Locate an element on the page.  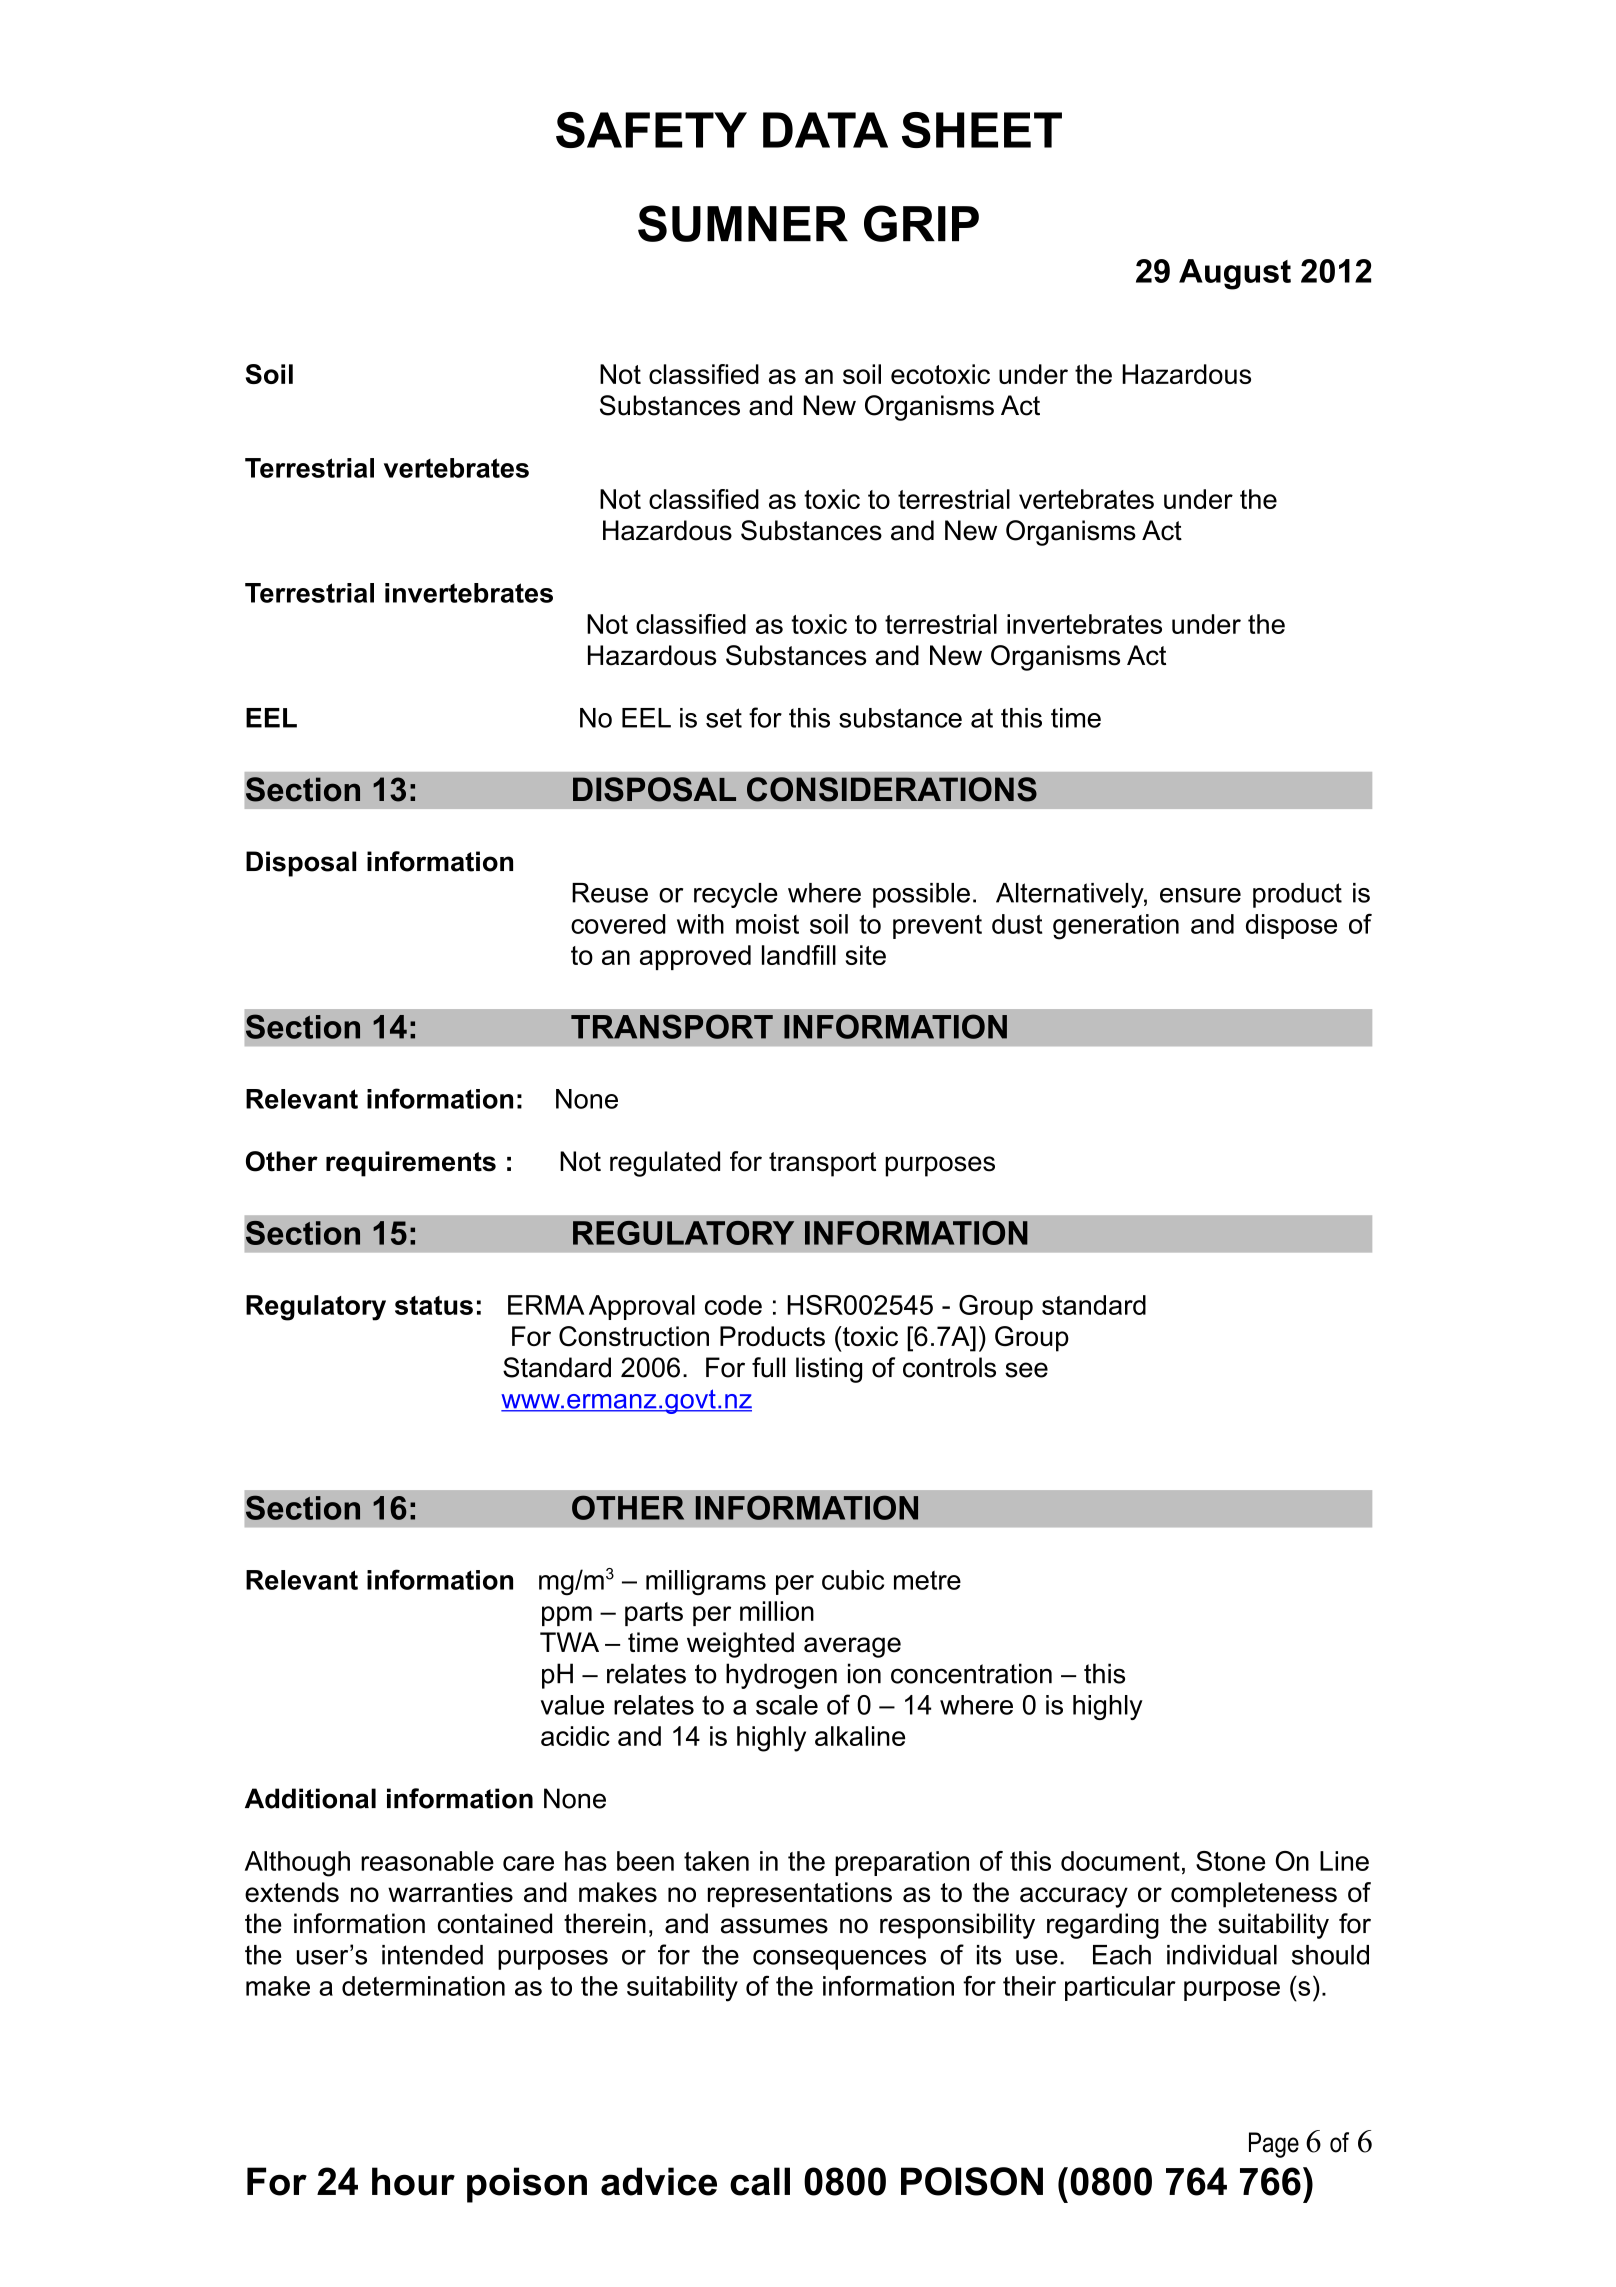
Page is located at coordinates (1274, 2145).
